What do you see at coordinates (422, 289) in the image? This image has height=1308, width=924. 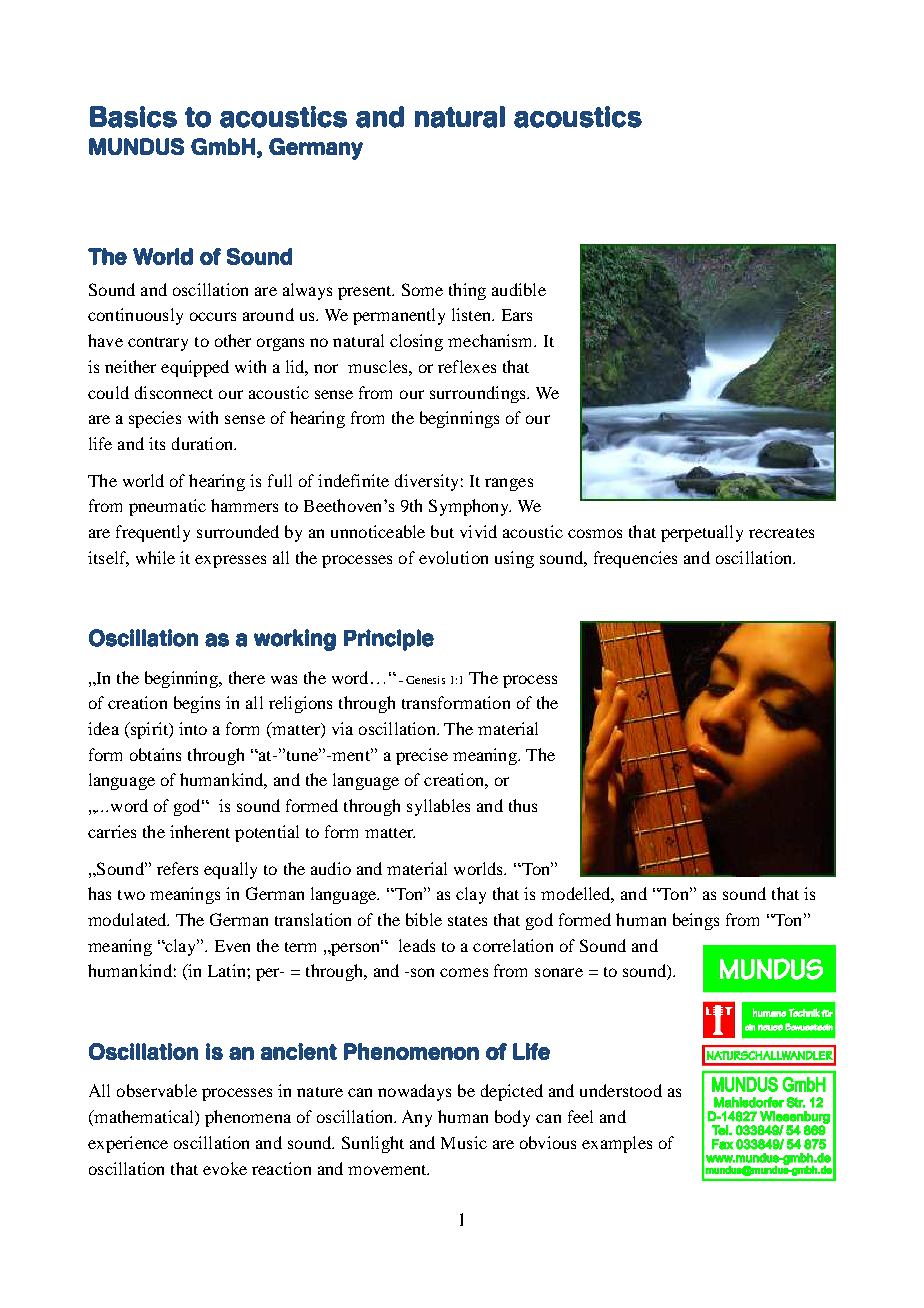 I see `Some` at bounding box center [422, 289].
